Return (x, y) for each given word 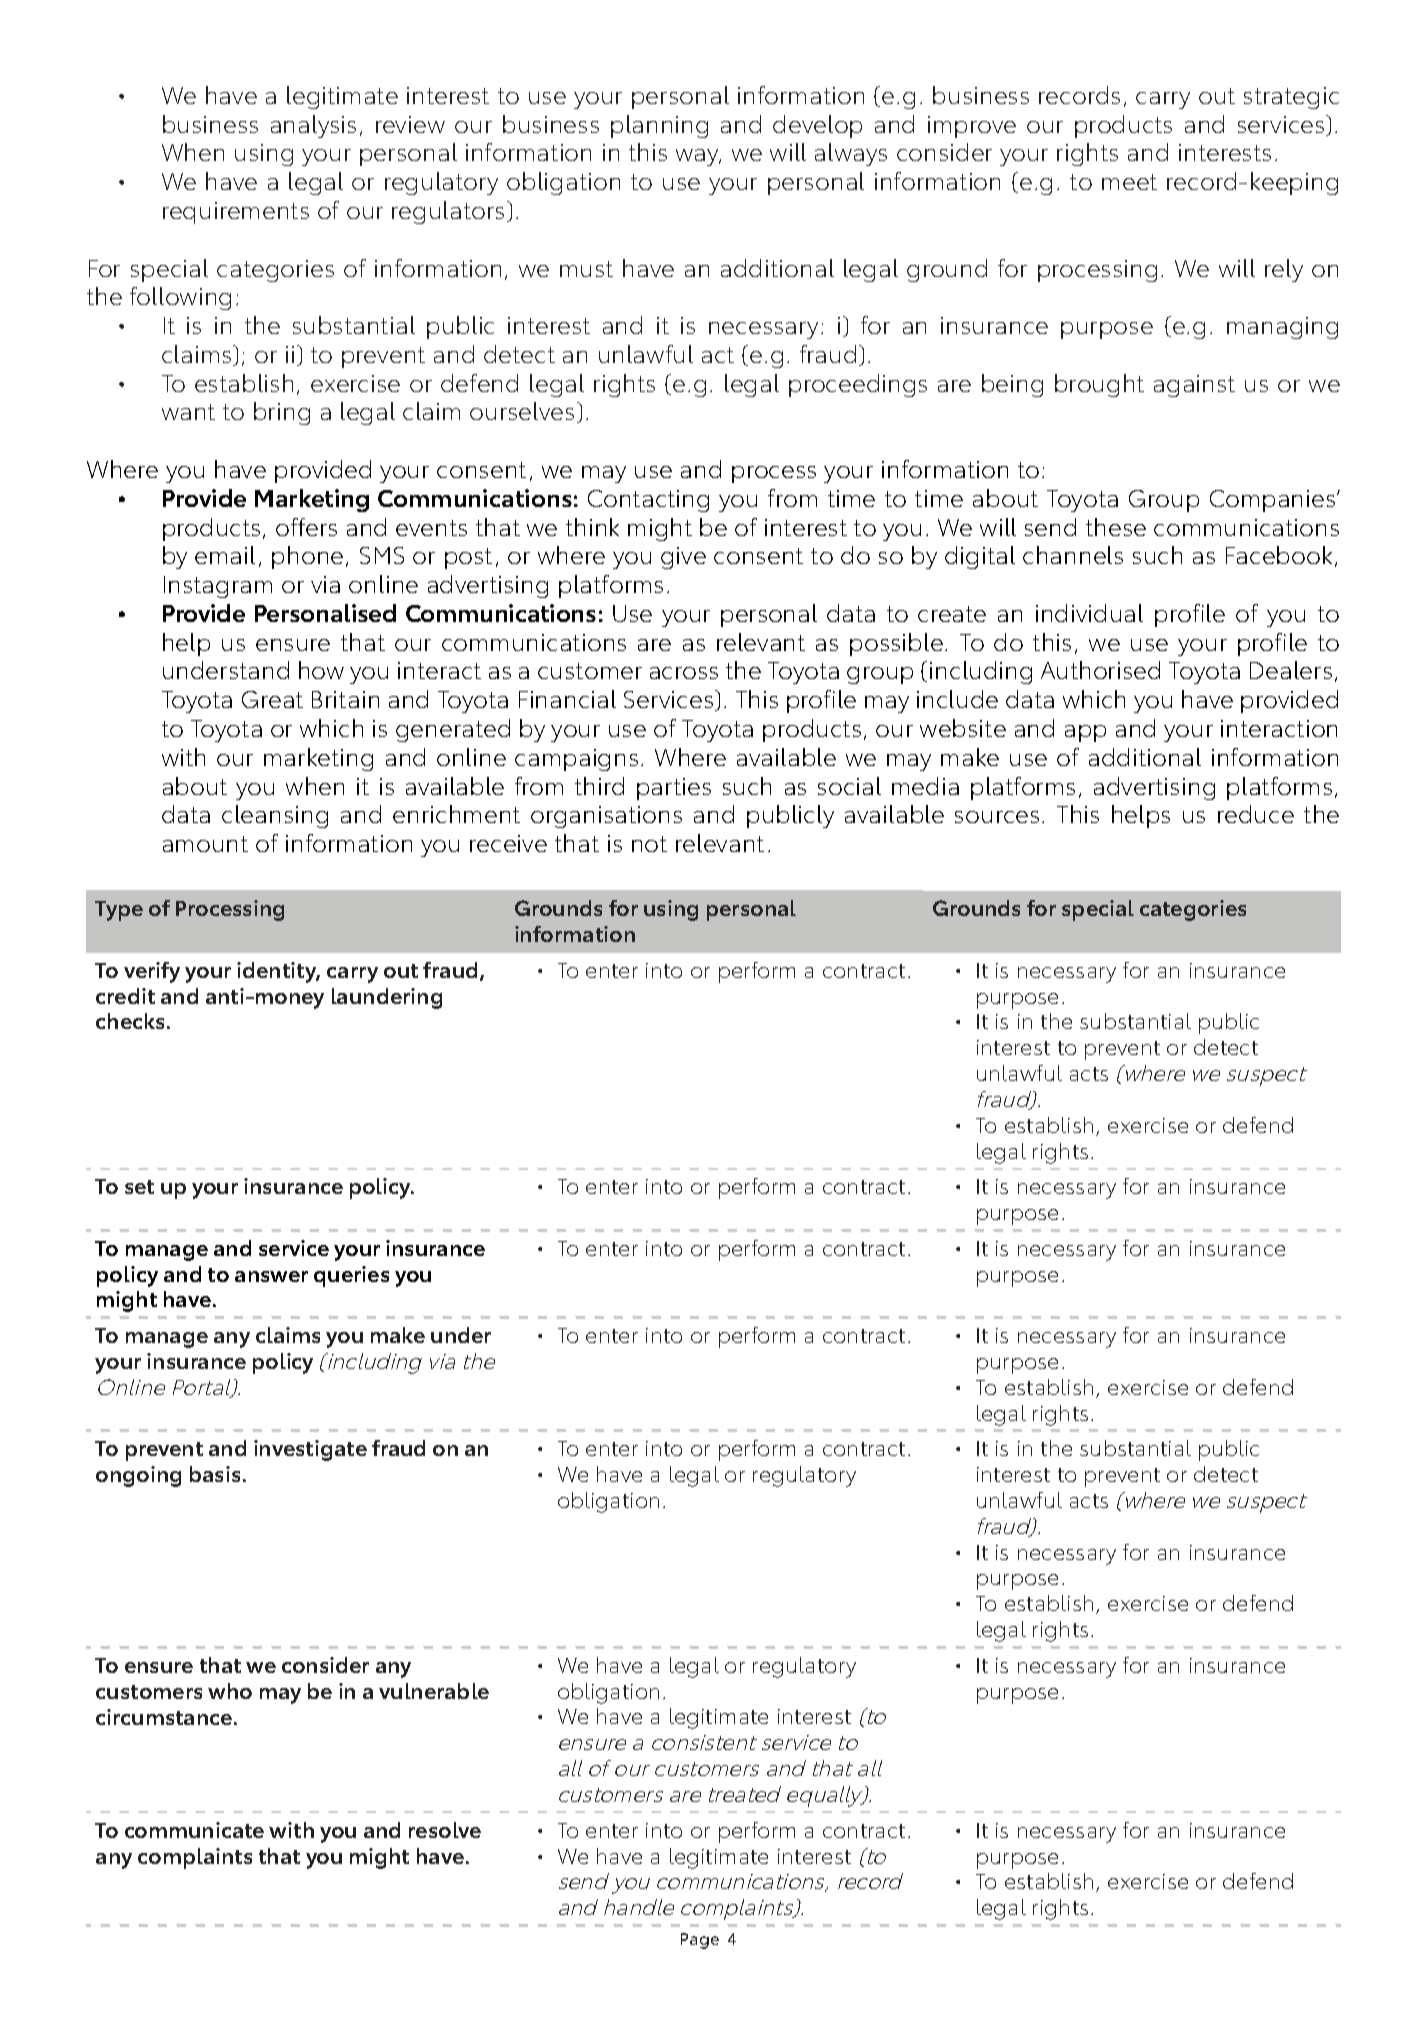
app (1085, 733)
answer (271, 1276)
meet (1129, 182)
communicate (194, 1830)
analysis (313, 126)
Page (700, 1941)
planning (659, 126)
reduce (1256, 814)
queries (351, 1276)
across (684, 673)
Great (272, 699)
